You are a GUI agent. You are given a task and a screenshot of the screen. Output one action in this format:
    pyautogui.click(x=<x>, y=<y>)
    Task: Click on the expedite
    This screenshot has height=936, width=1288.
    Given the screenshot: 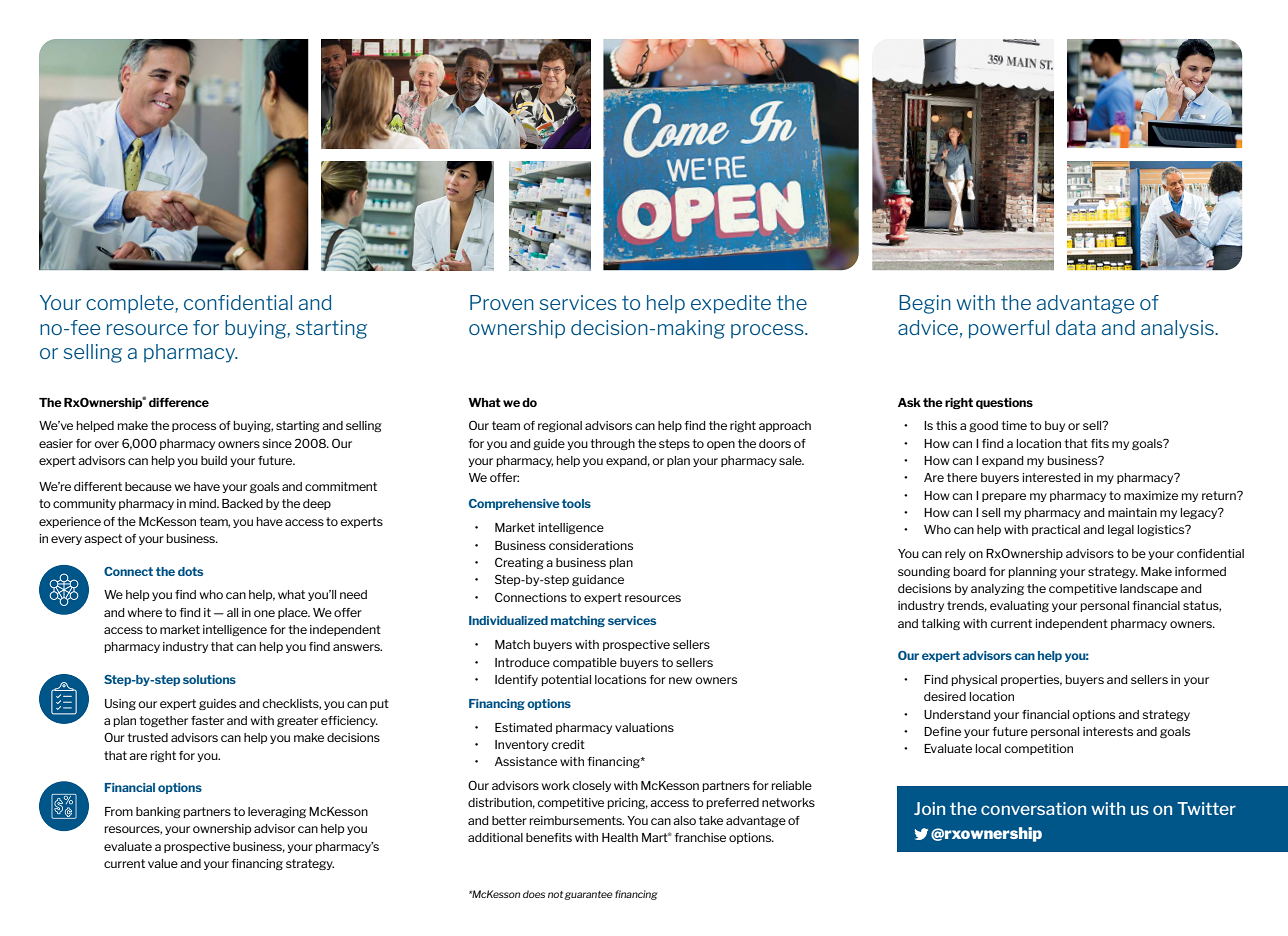 What is the action you would take?
    pyautogui.click(x=731, y=304)
